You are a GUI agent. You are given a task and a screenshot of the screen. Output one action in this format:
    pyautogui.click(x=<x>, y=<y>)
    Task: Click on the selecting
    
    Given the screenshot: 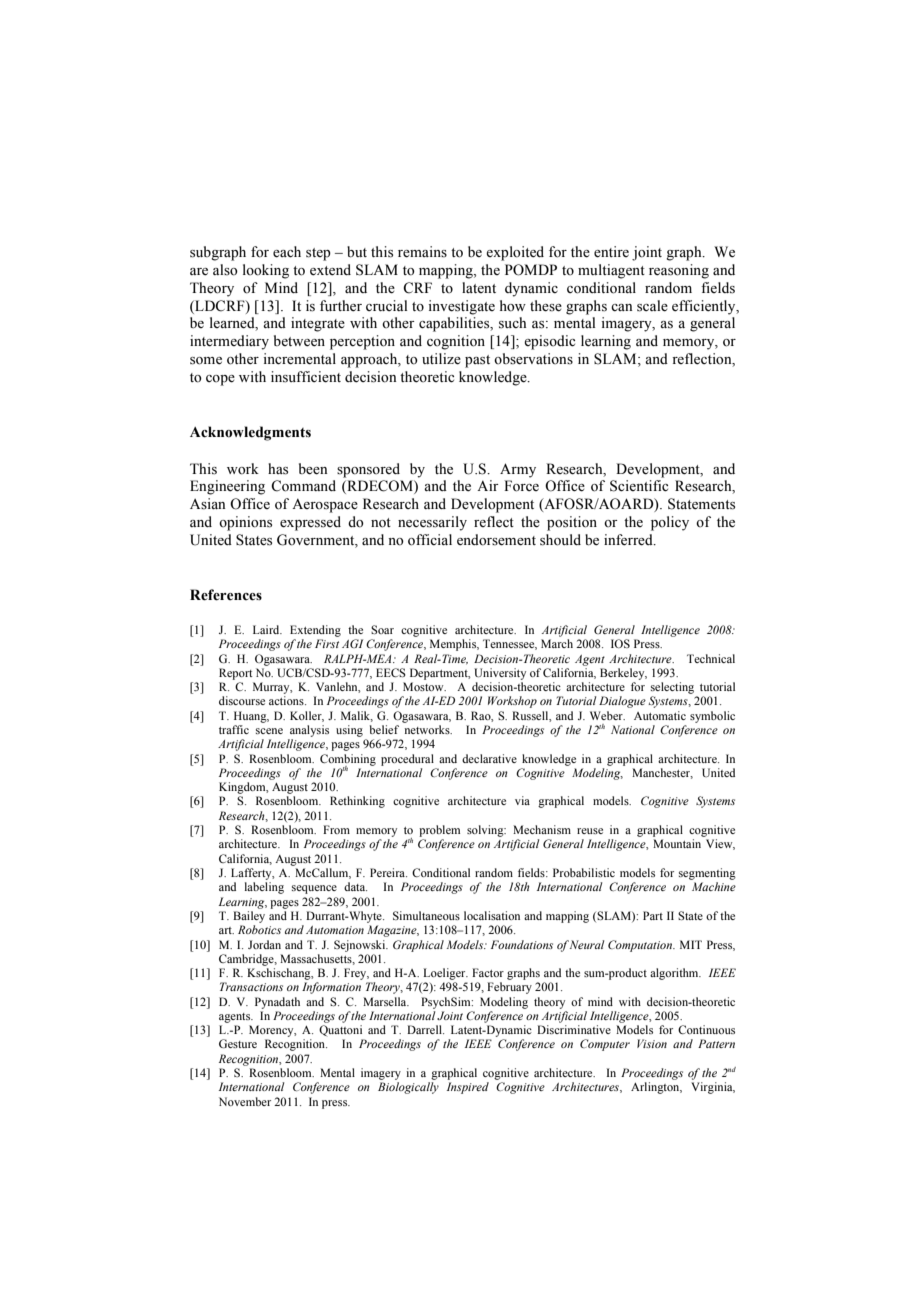 What is the action you would take?
    pyautogui.click(x=672, y=688)
